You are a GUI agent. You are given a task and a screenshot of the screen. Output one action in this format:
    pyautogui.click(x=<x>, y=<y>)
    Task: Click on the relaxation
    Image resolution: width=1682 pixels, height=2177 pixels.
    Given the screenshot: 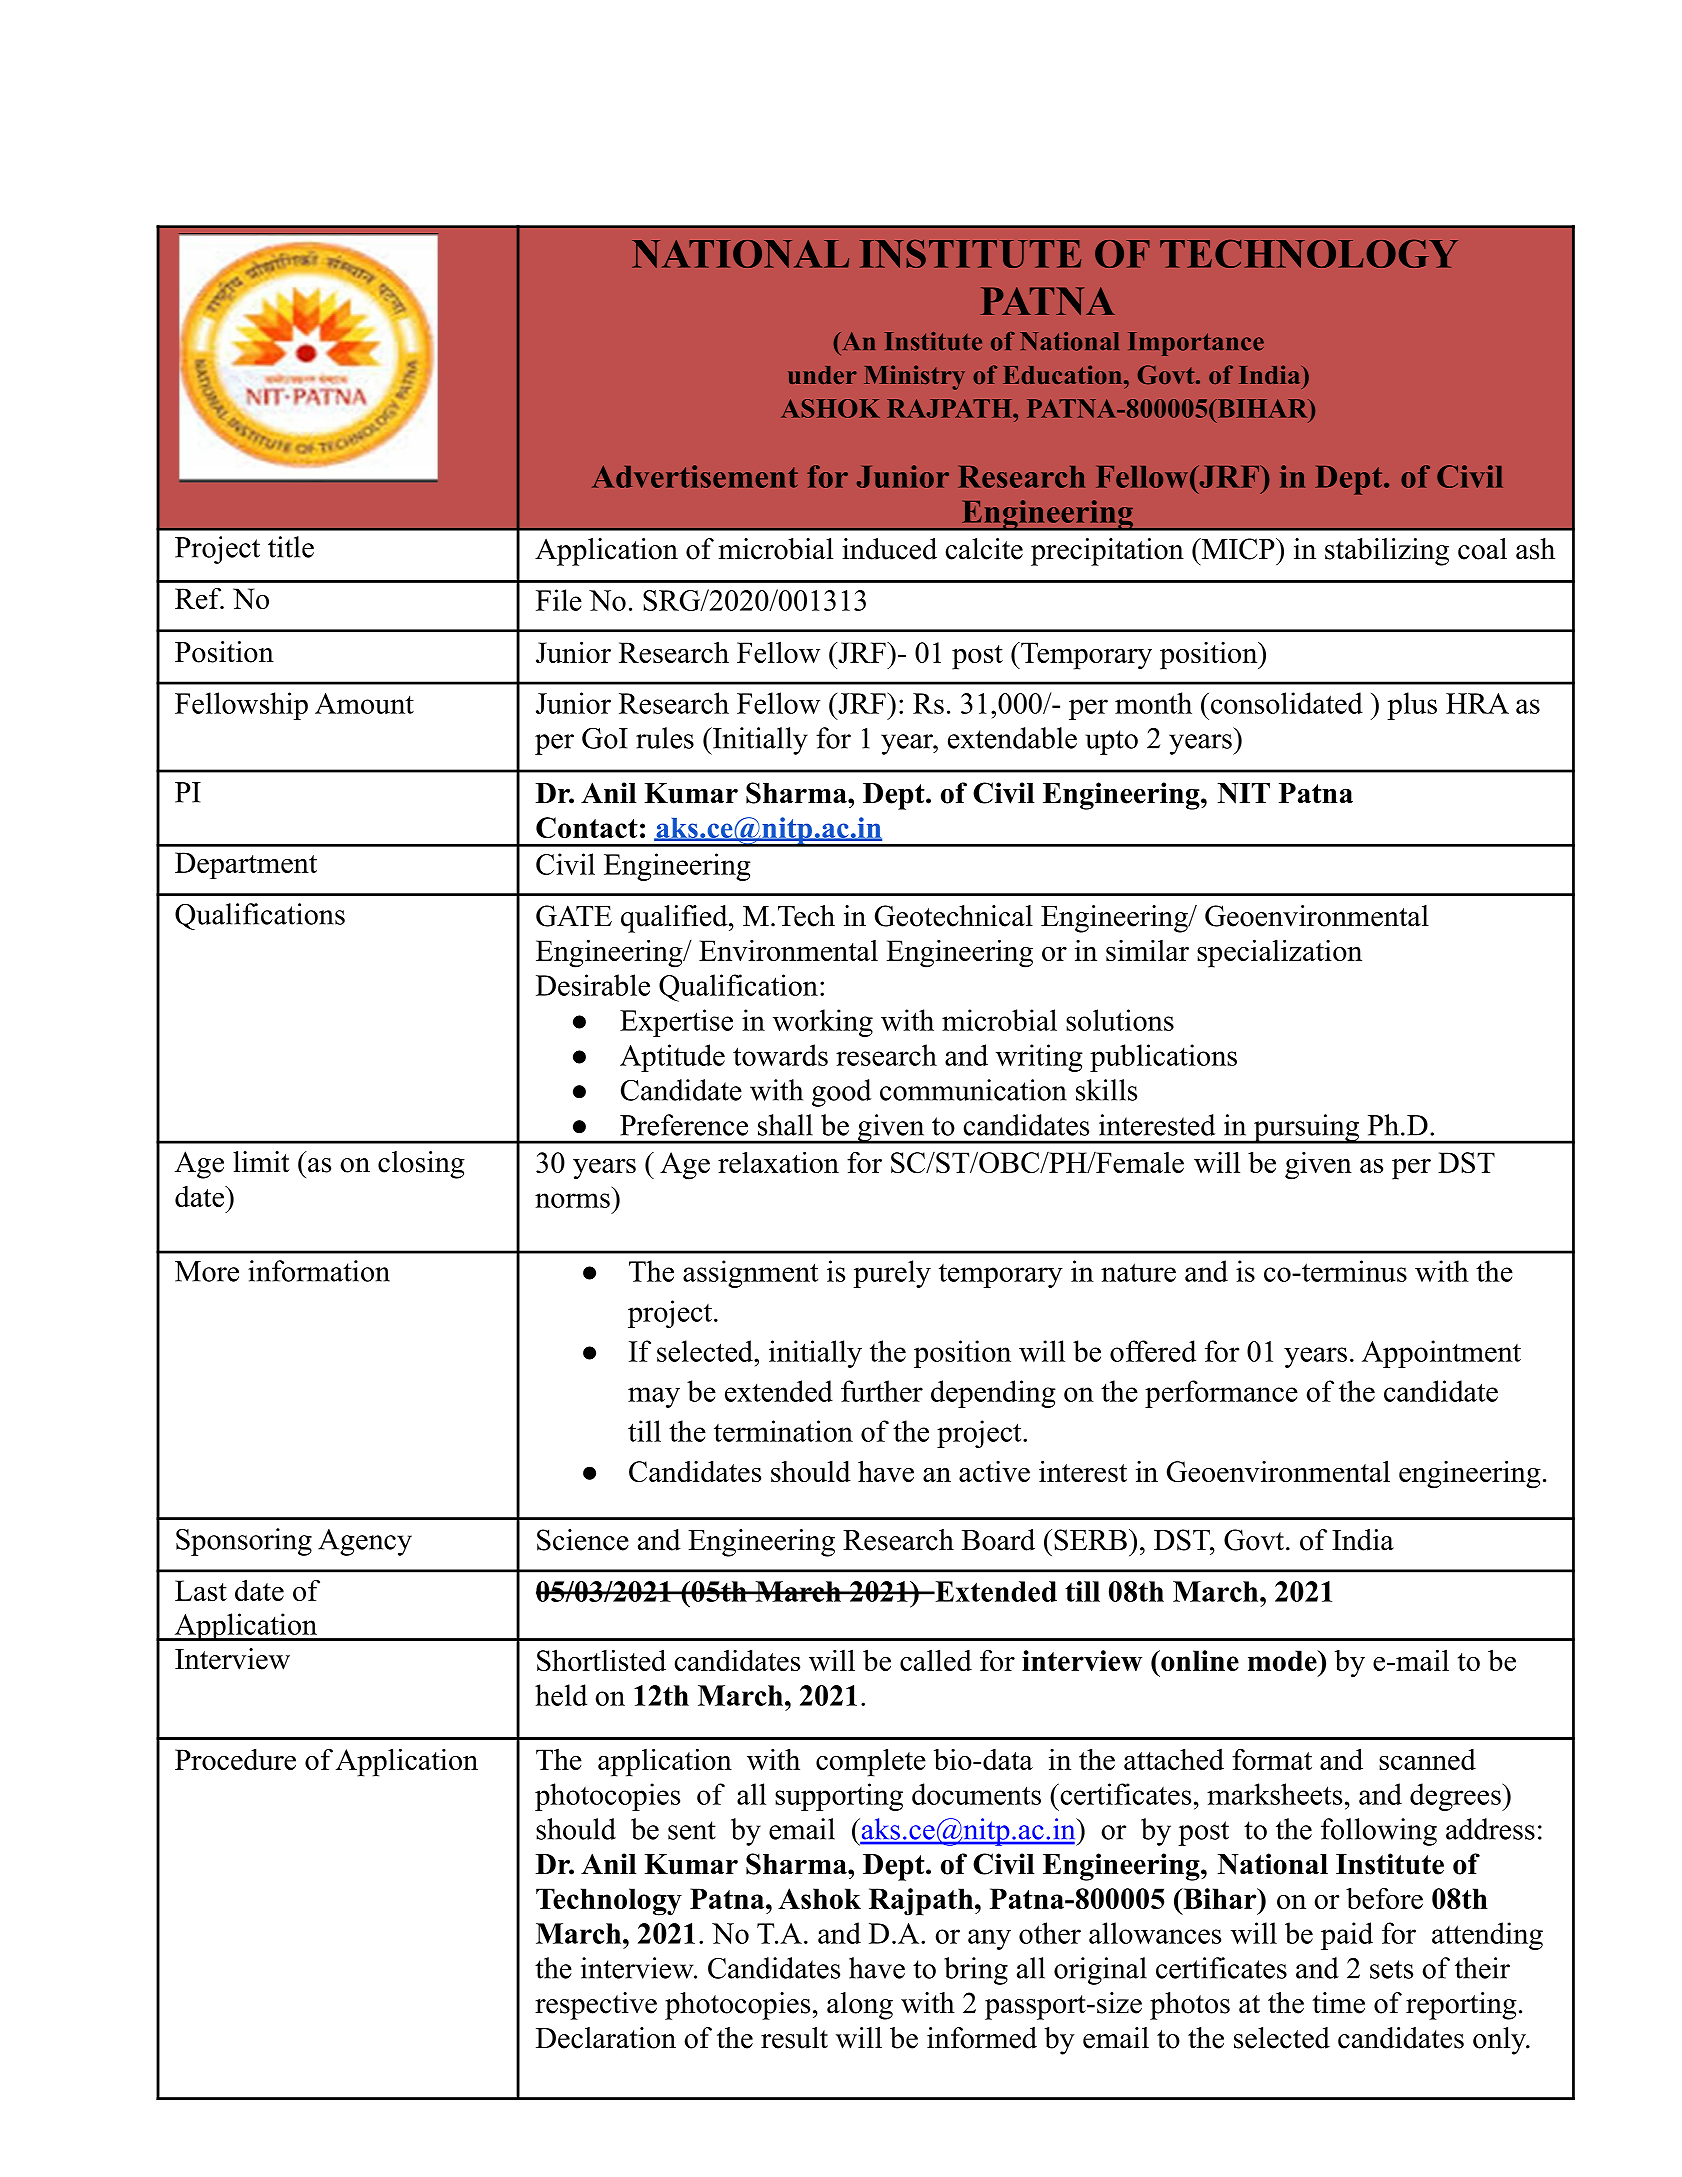 What is the action you would take?
    pyautogui.click(x=778, y=1162)
